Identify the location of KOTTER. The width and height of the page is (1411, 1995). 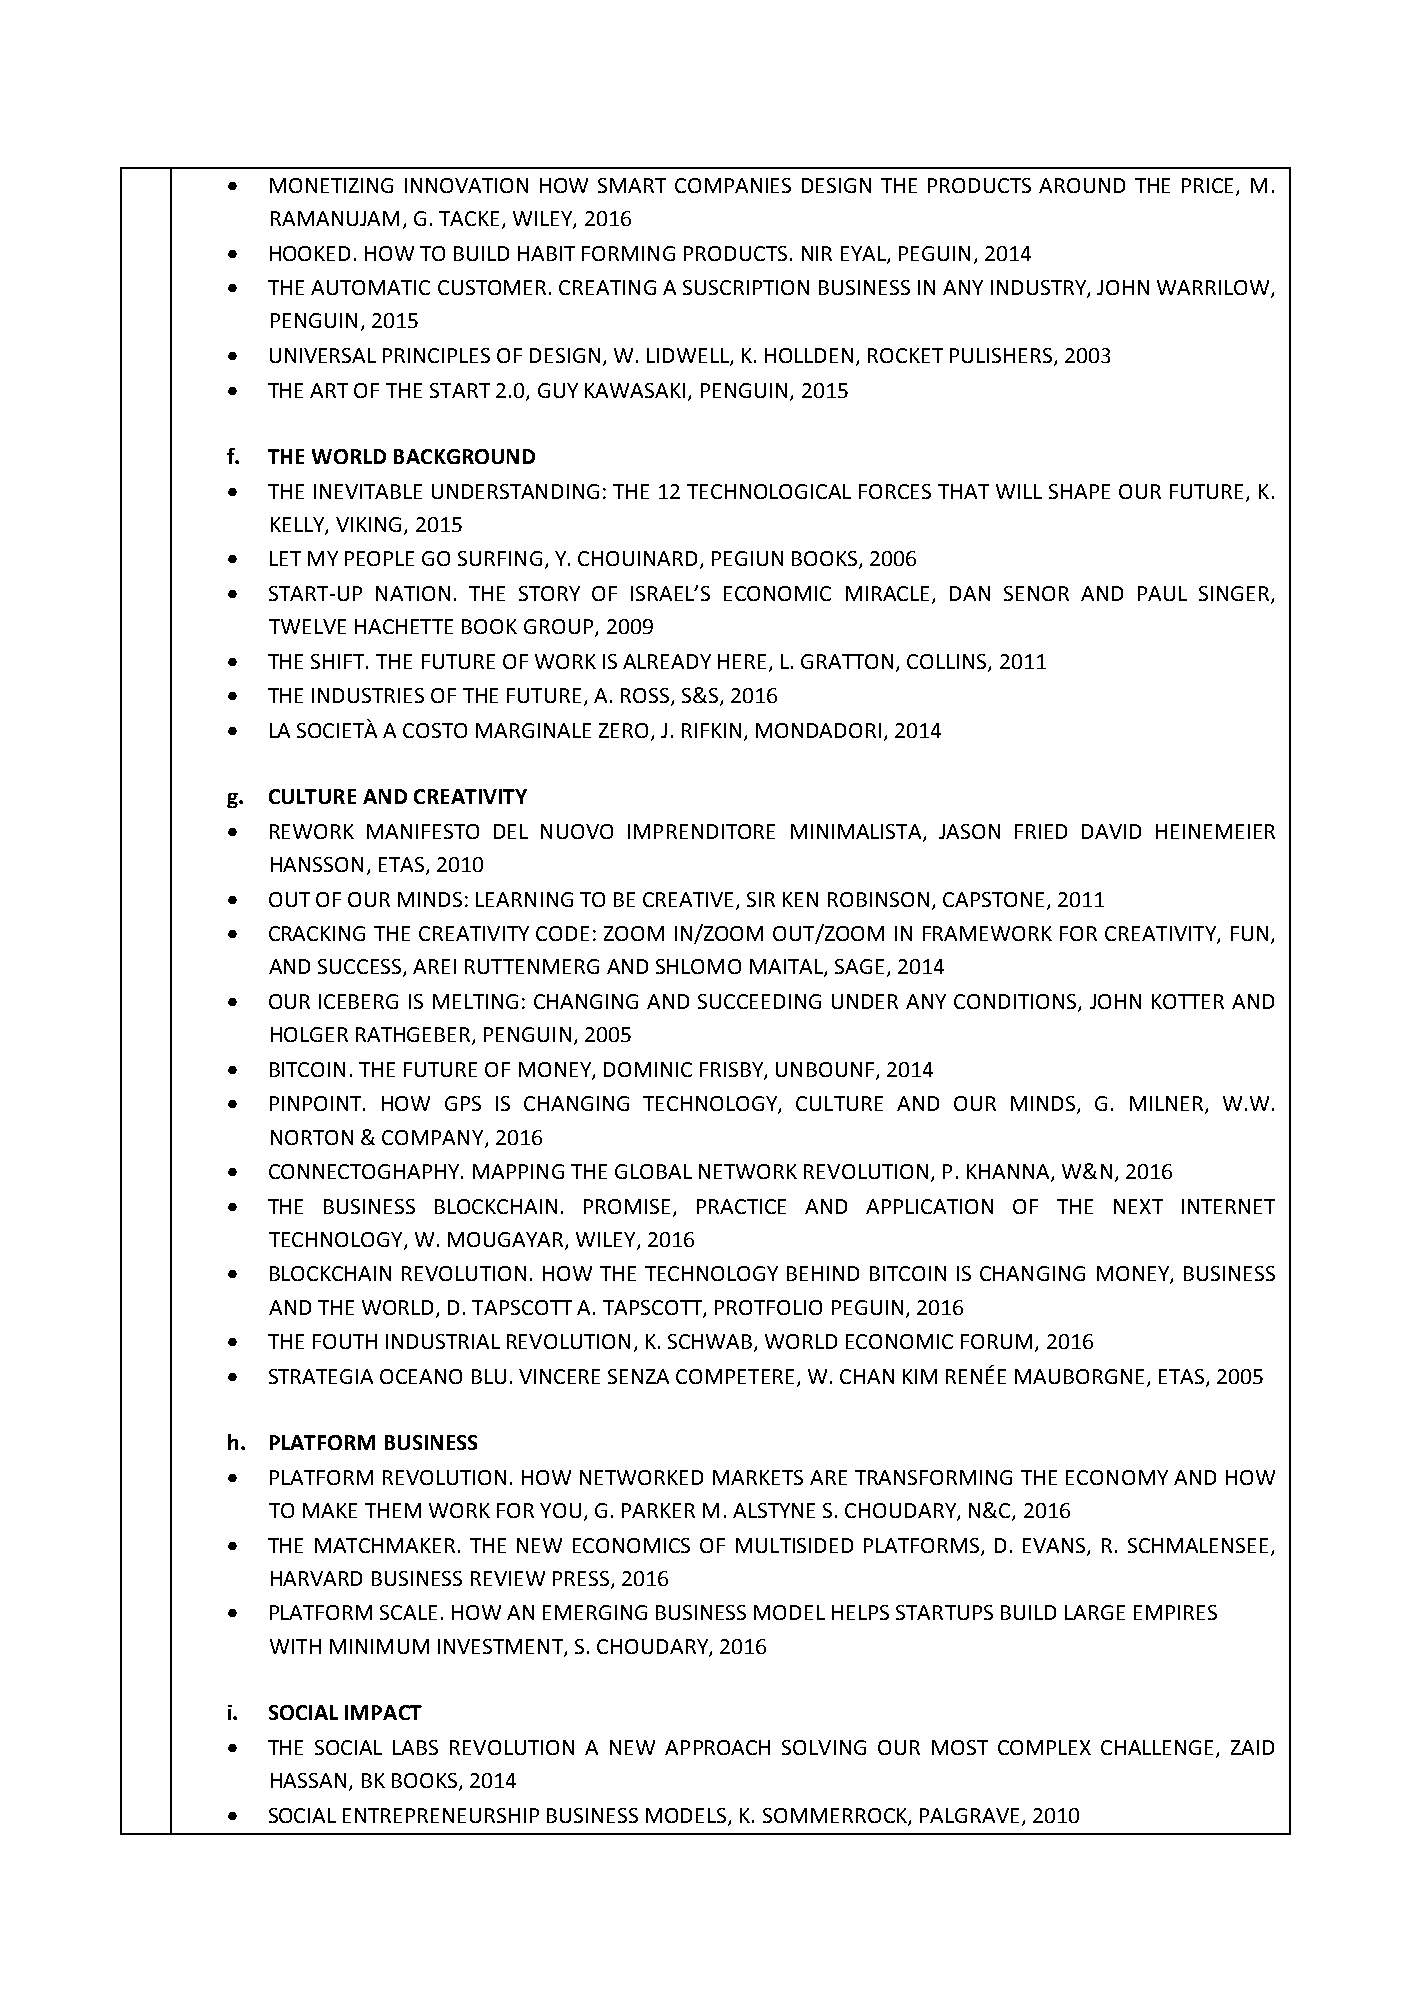
(1188, 1001).
